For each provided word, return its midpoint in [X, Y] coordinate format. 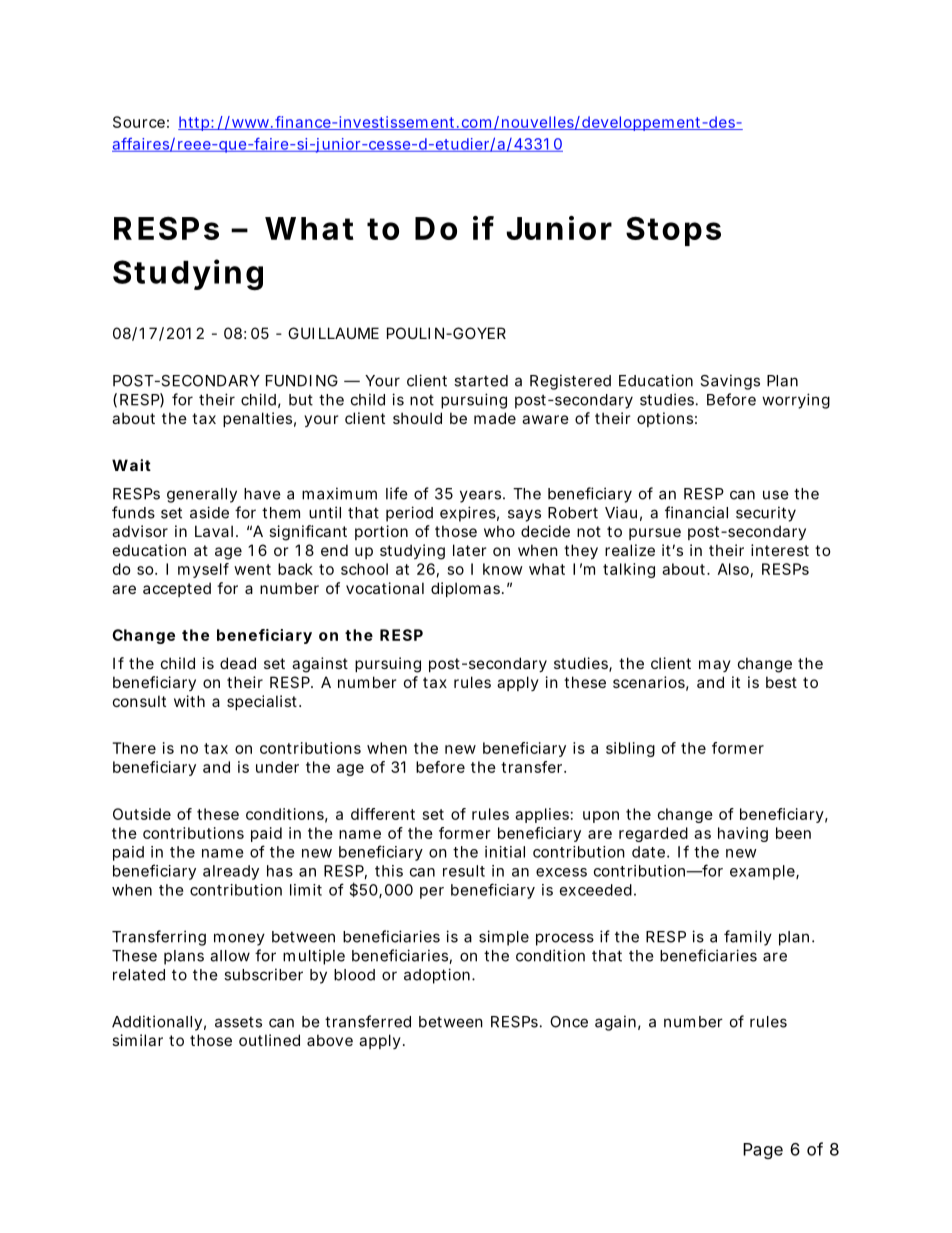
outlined [269, 1040]
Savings [730, 382]
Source [139, 122]
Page [763, 1151]
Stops [673, 231]
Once [569, 1022]
